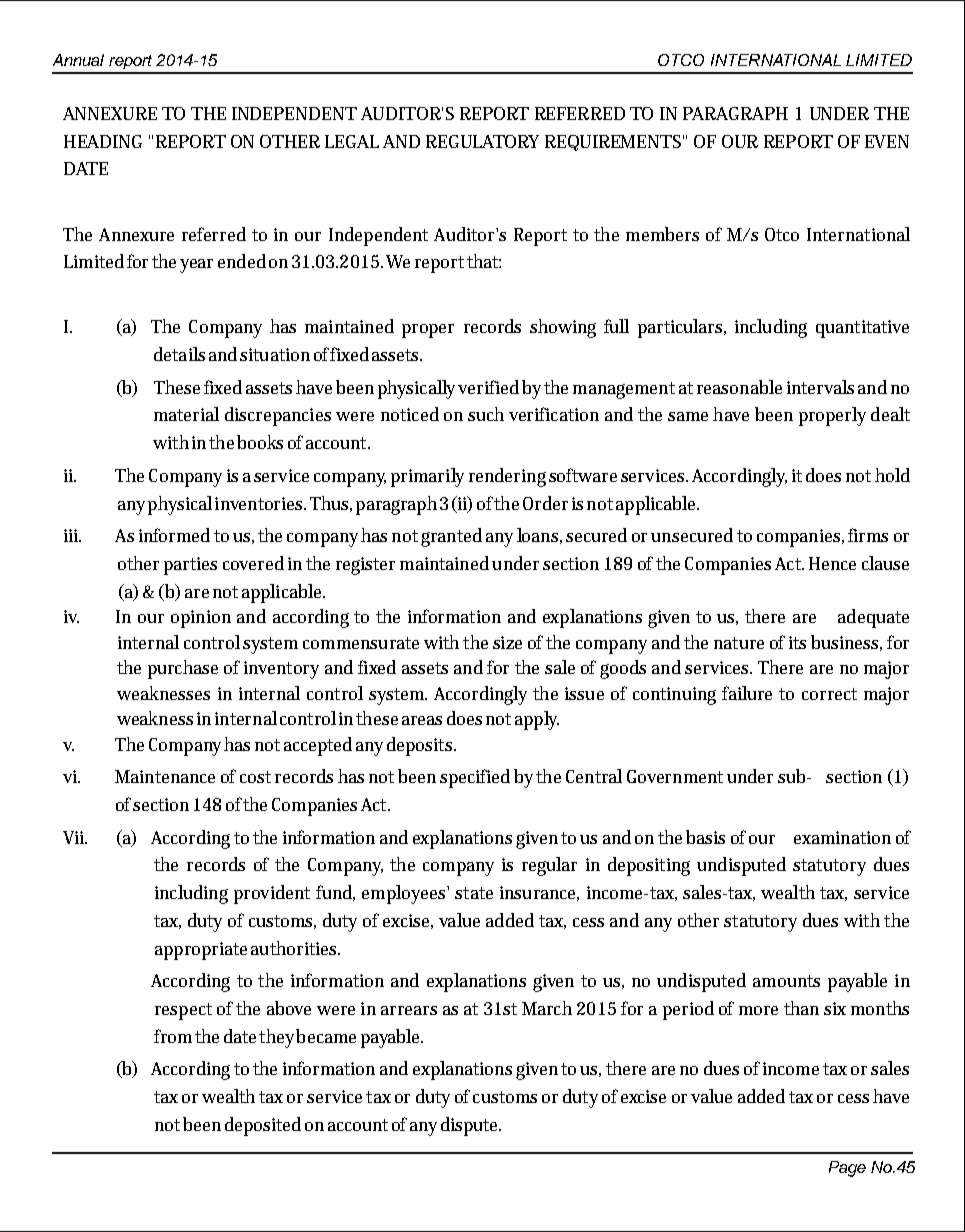 The height and width of the image is (1232, 965). I want to click on intervals, so click(820, 387).
